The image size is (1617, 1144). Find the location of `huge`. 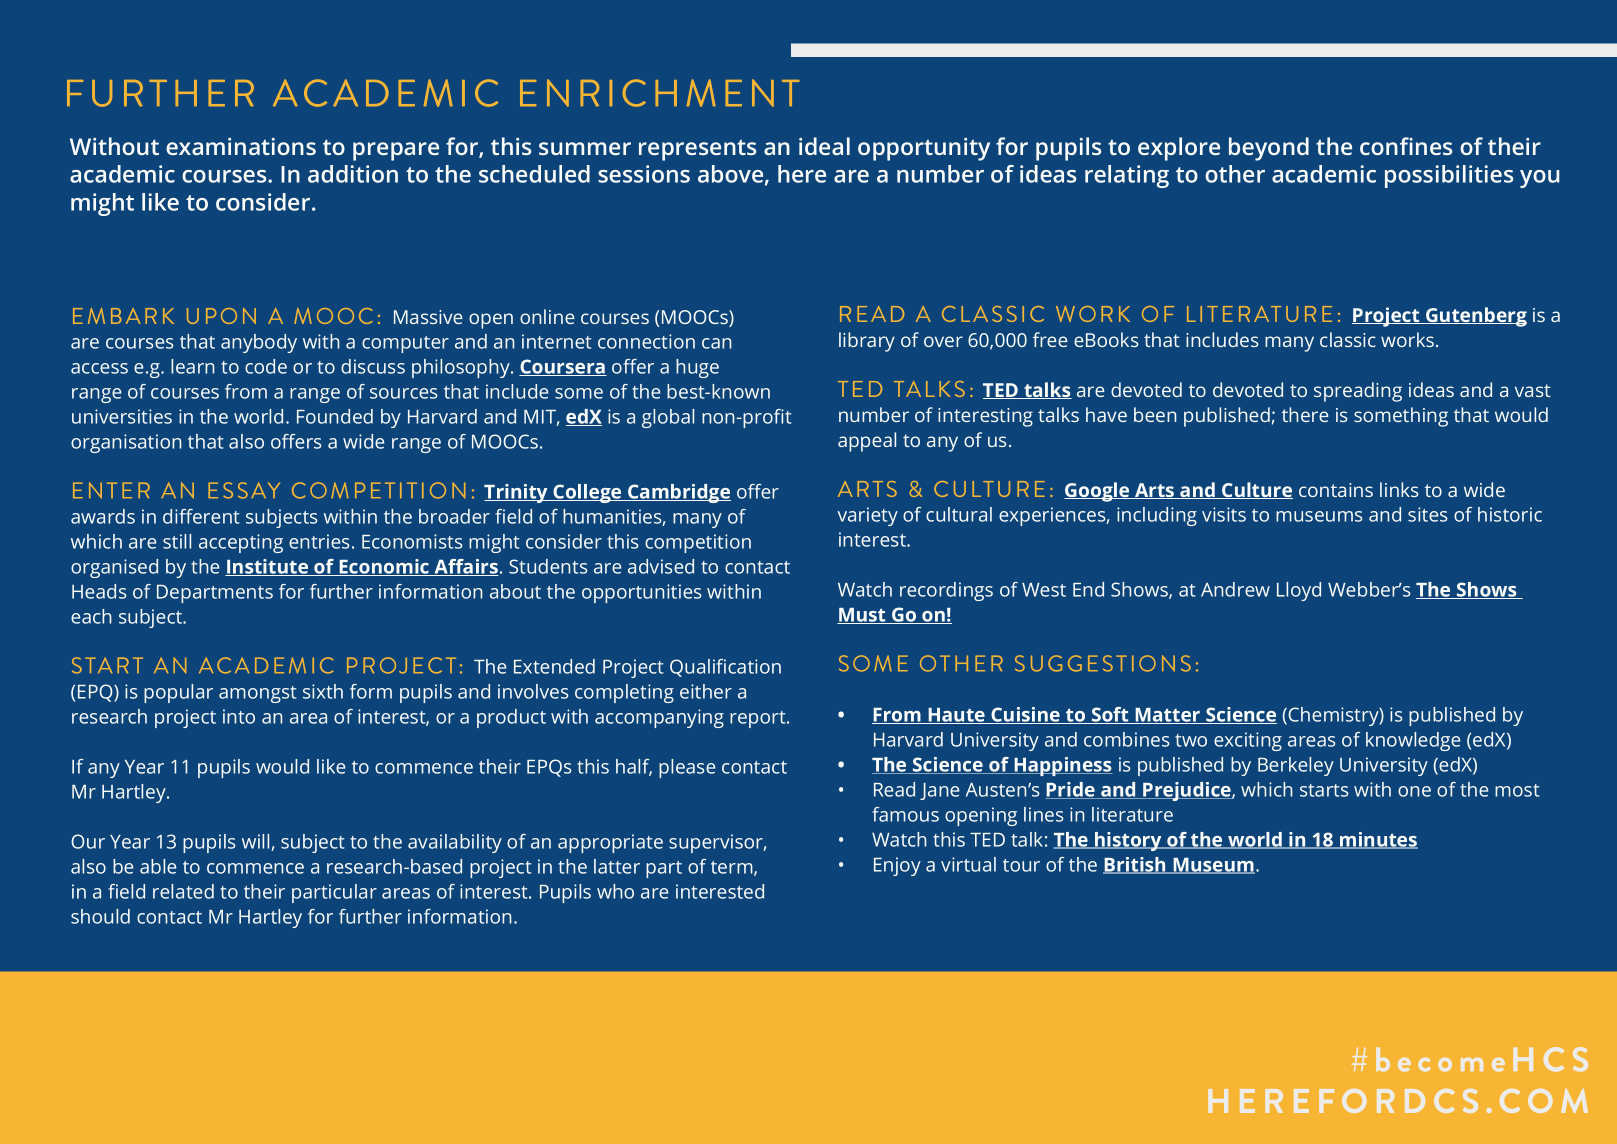

huge is located at coordinates (697, 368).
